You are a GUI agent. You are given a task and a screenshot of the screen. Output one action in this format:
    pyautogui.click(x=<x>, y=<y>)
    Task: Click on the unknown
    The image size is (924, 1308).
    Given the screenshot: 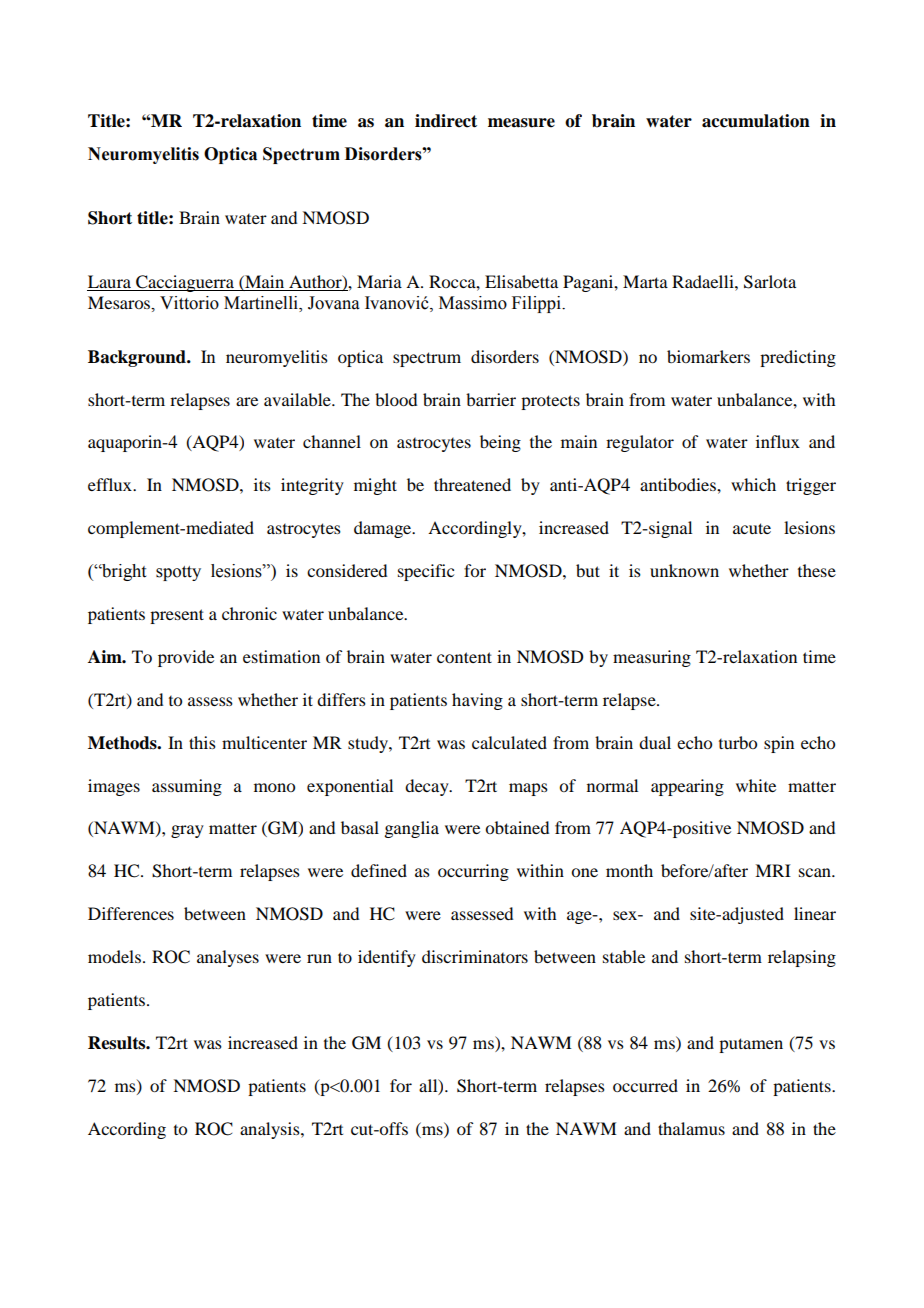 What is the action you would take?
    pyautogui.click(x=684, y=570)
